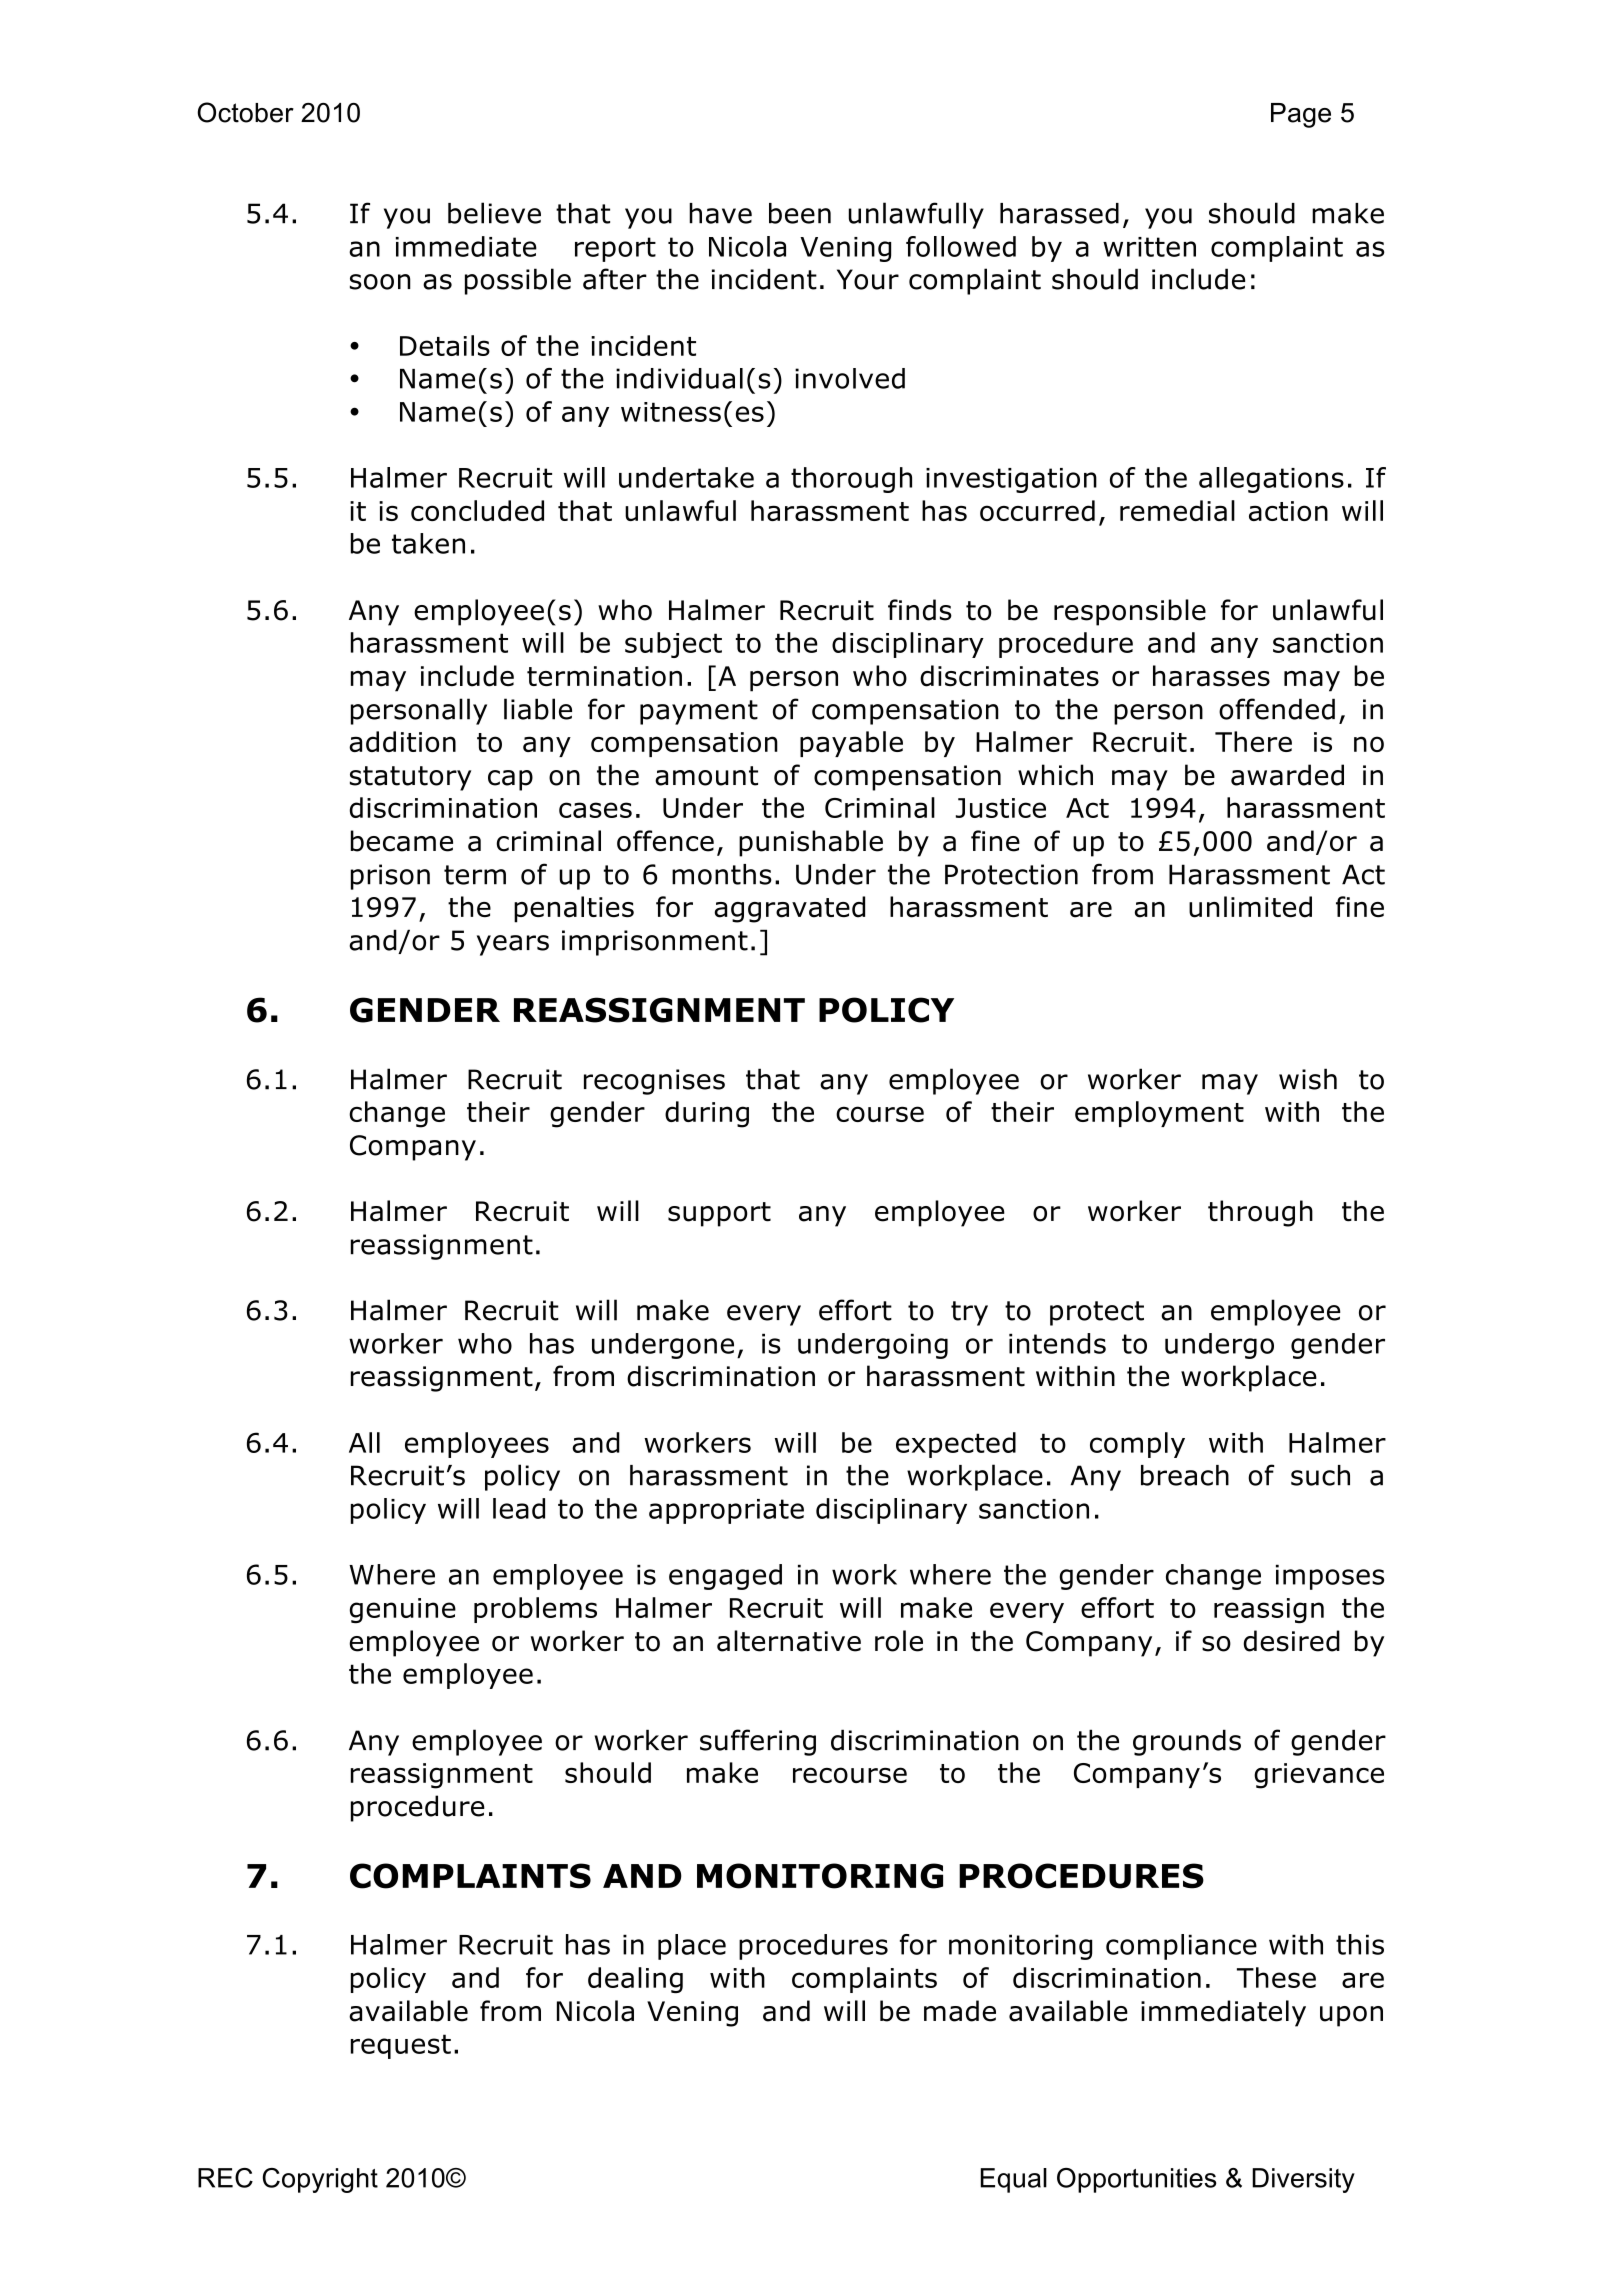  I want to click on Page, so click(1301, 115).
